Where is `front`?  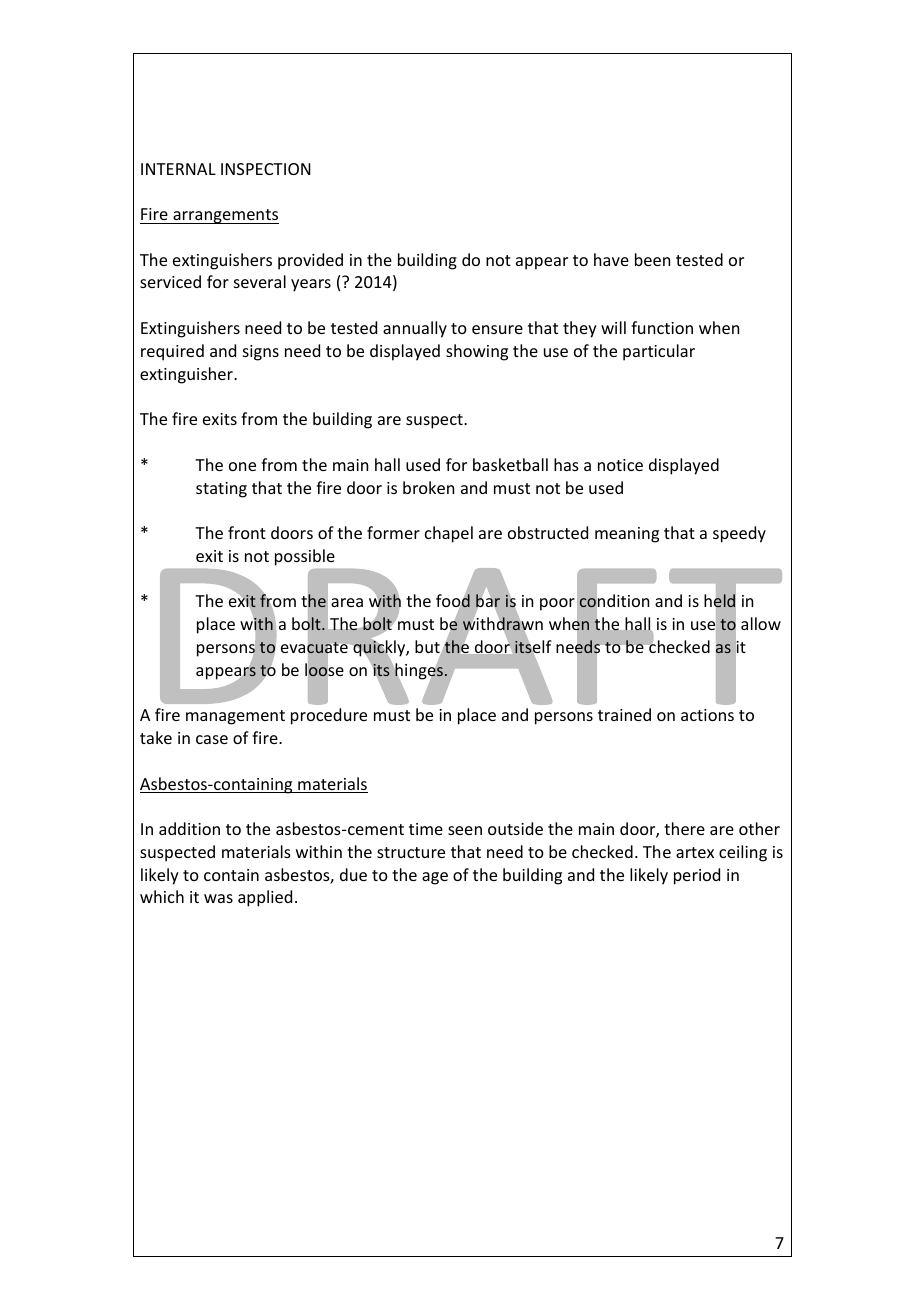 front is located at coordinates (247, 532).
